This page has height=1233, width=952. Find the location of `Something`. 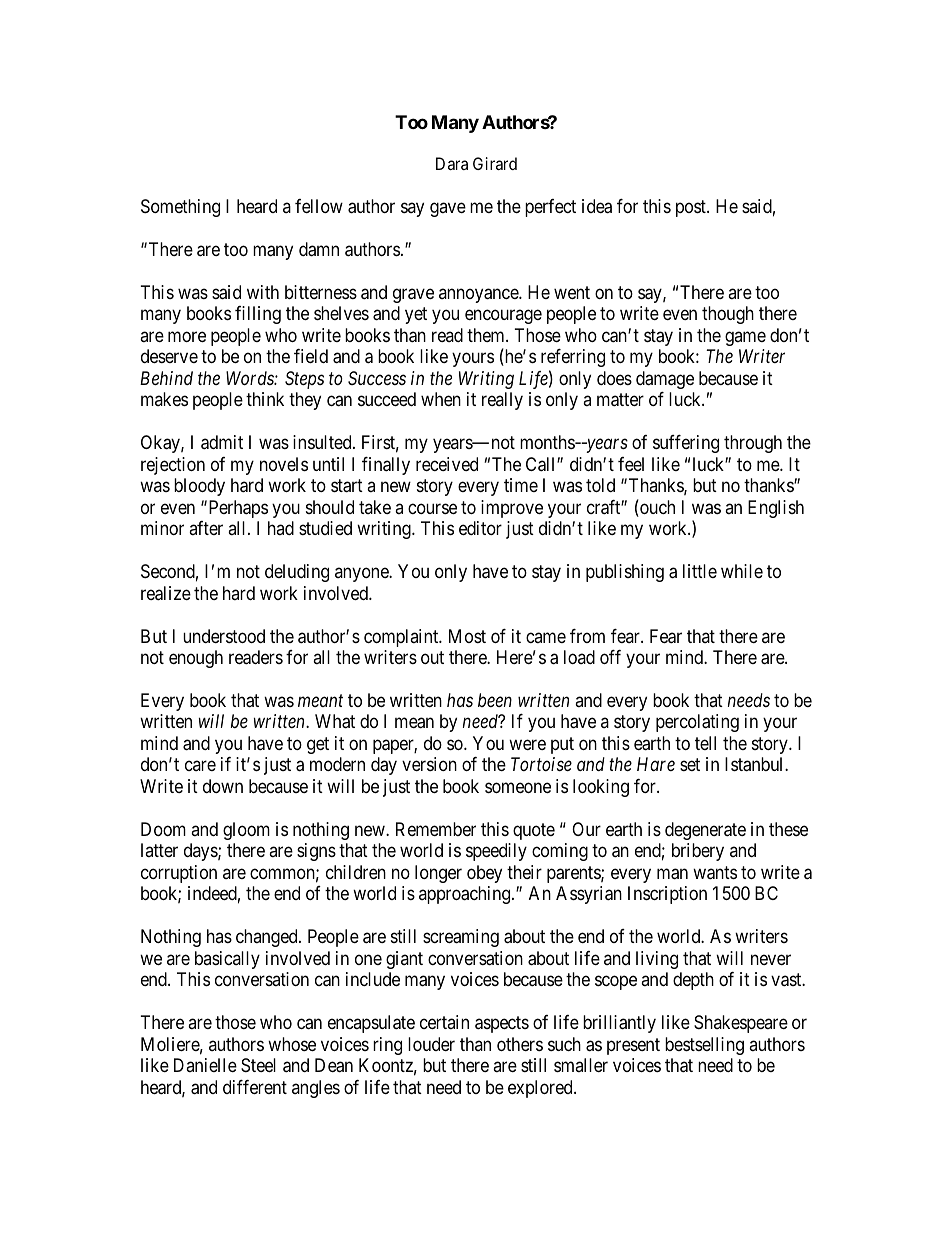

Something is located at coordinates (180, 208).
